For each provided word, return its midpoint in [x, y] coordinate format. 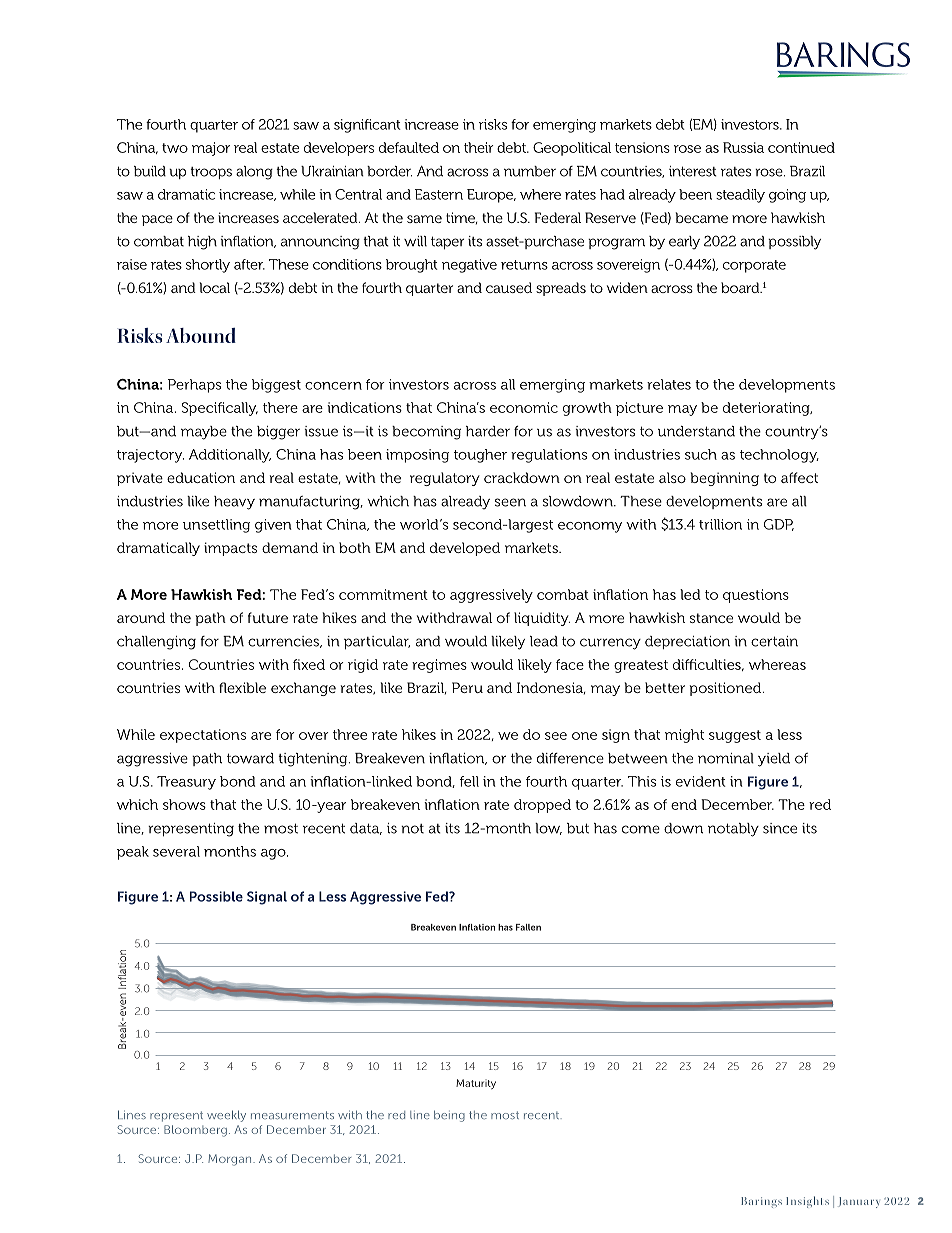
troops [211, 173]
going [787, 196]
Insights [807, 1202]
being [449, 1116]
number [530, 171]
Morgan [231, 1160]
